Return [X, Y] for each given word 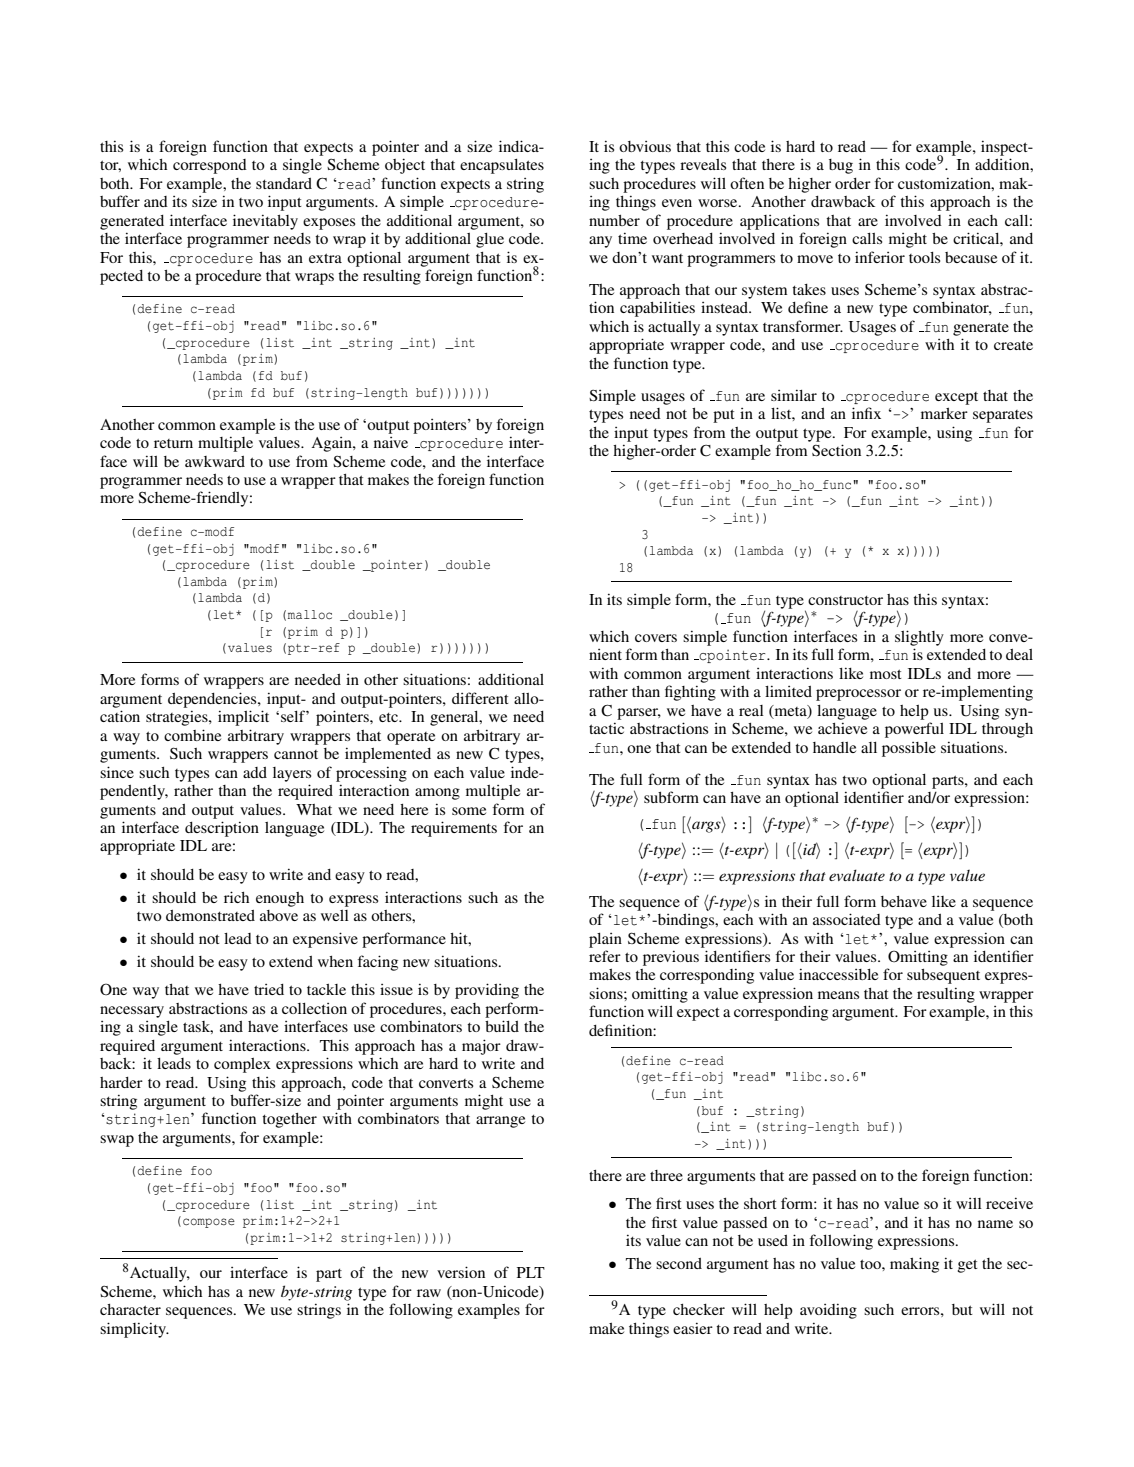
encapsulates [502, 166]
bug [841, 166]
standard [284, 183]
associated [847, 919]
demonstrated [210, 915]
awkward [215, 461]
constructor [845, 600]
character [130, 1309]
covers [656, 638]
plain [605, 940]
